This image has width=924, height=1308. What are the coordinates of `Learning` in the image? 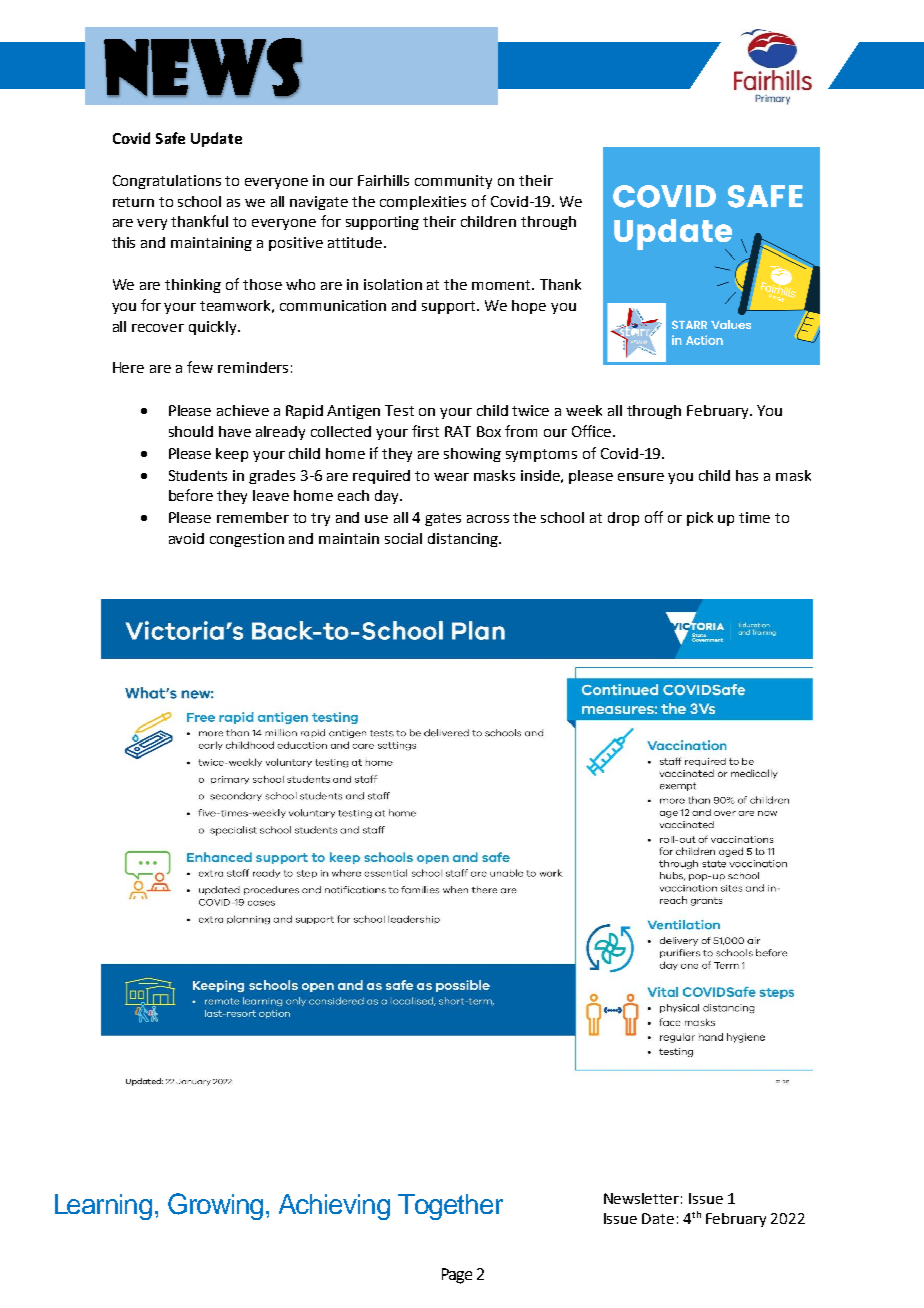 It's located at (105, 1207).
